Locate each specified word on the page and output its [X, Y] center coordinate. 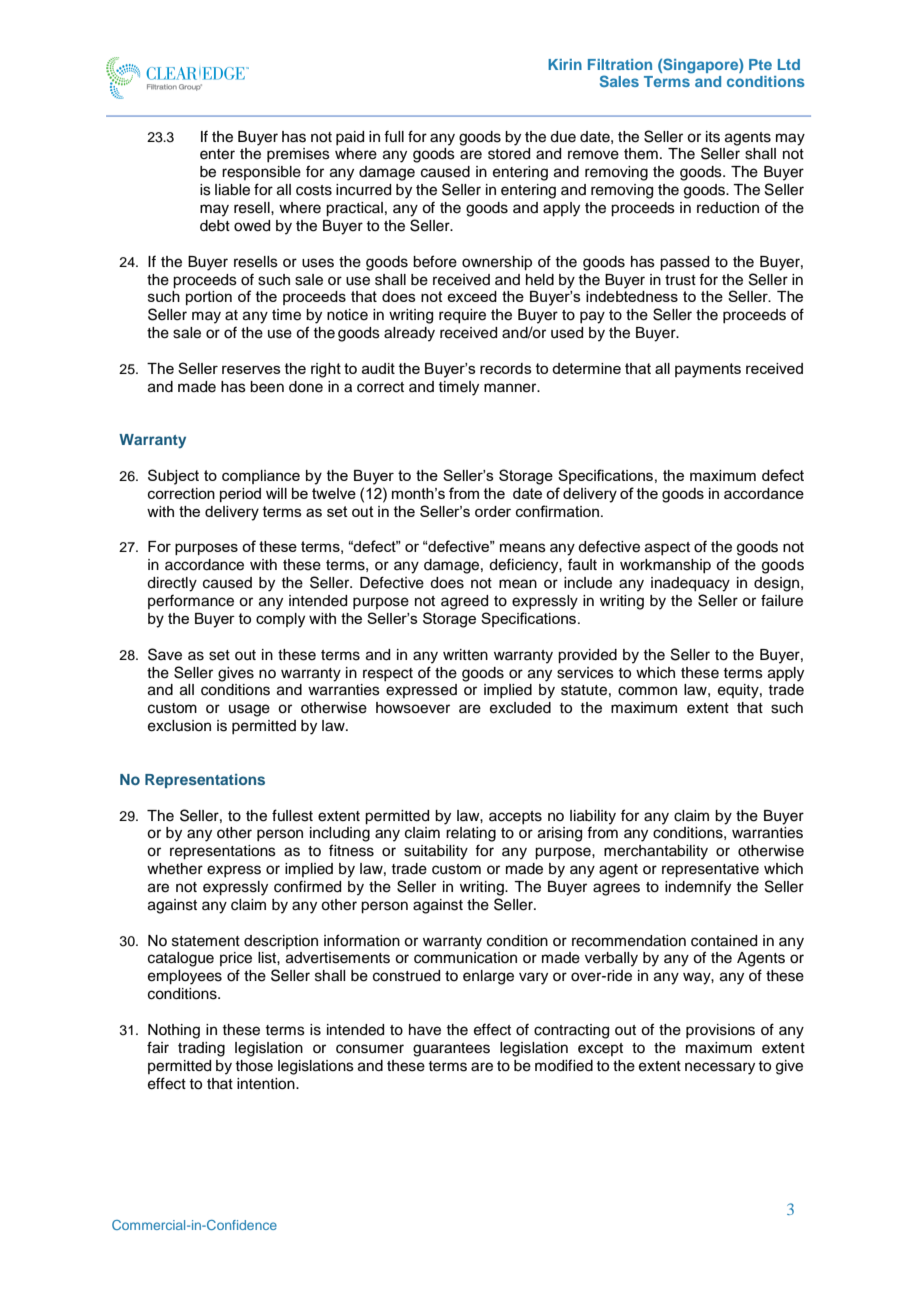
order [493, 511]
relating [471, 834]
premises [298, 155]
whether [175, 869]
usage [249, 710]
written [465, 655]
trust [680, 280]
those [254, 1066]
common [647, 691]
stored [509, 154]
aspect [667, 548]
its [713, 137]
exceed [472, 296]
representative [710, 870]
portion [209, 298]
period [240, 495]
